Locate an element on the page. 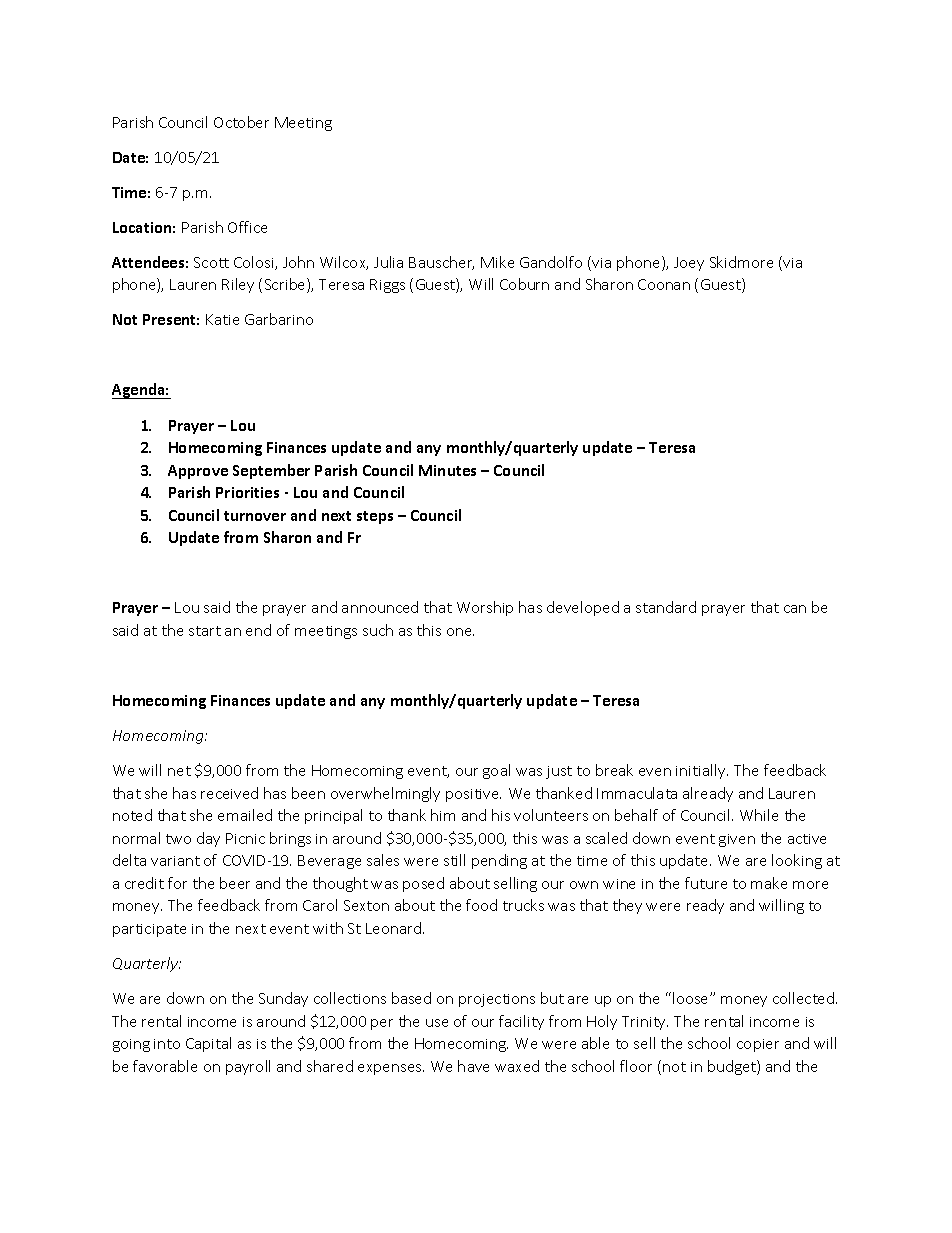 The width and height of the document is (952, 1233). Gandolfo is located at coordinates (551, 262).
